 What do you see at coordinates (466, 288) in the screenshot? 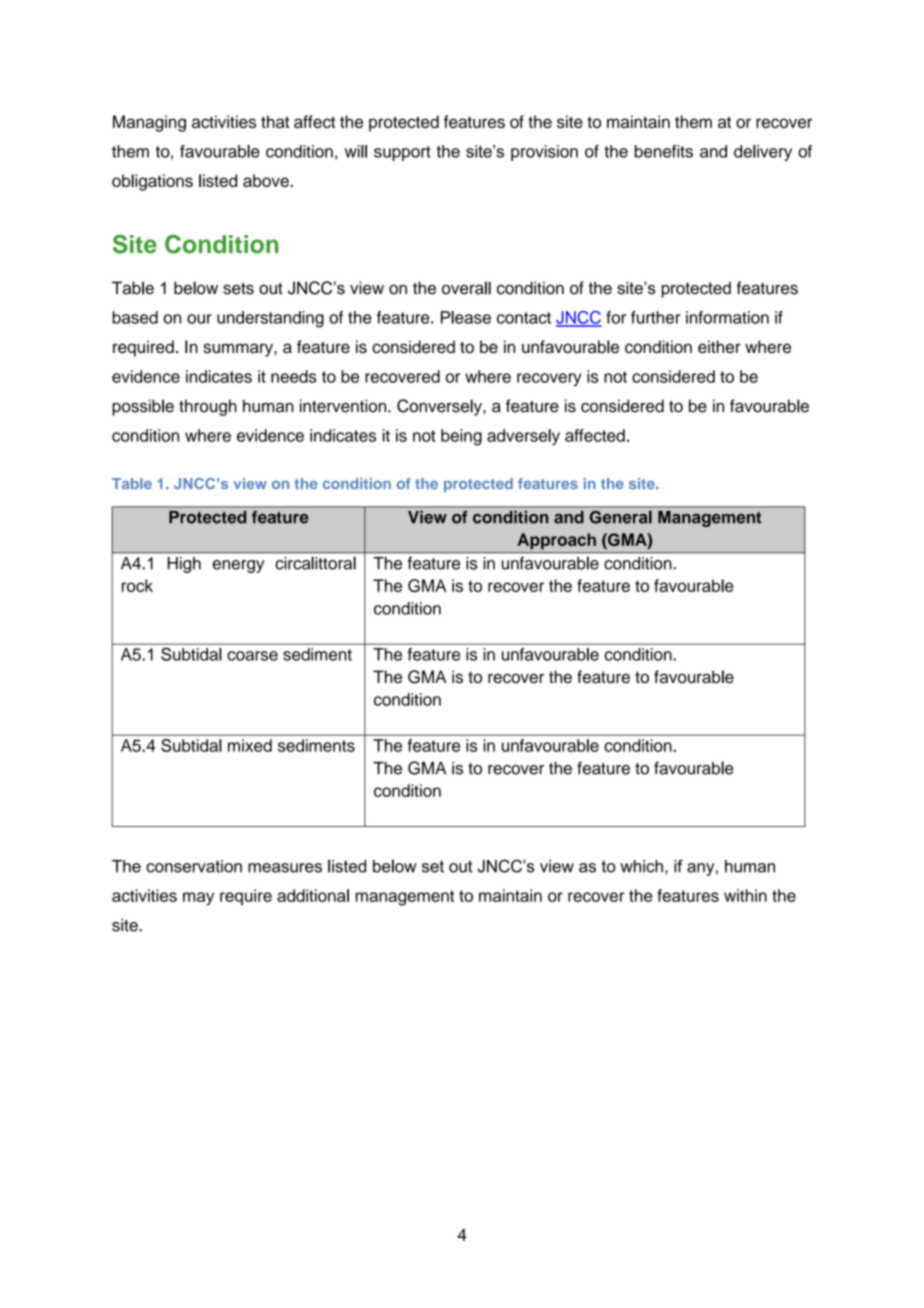
I see `overall` at bounding box center [466, 288].
